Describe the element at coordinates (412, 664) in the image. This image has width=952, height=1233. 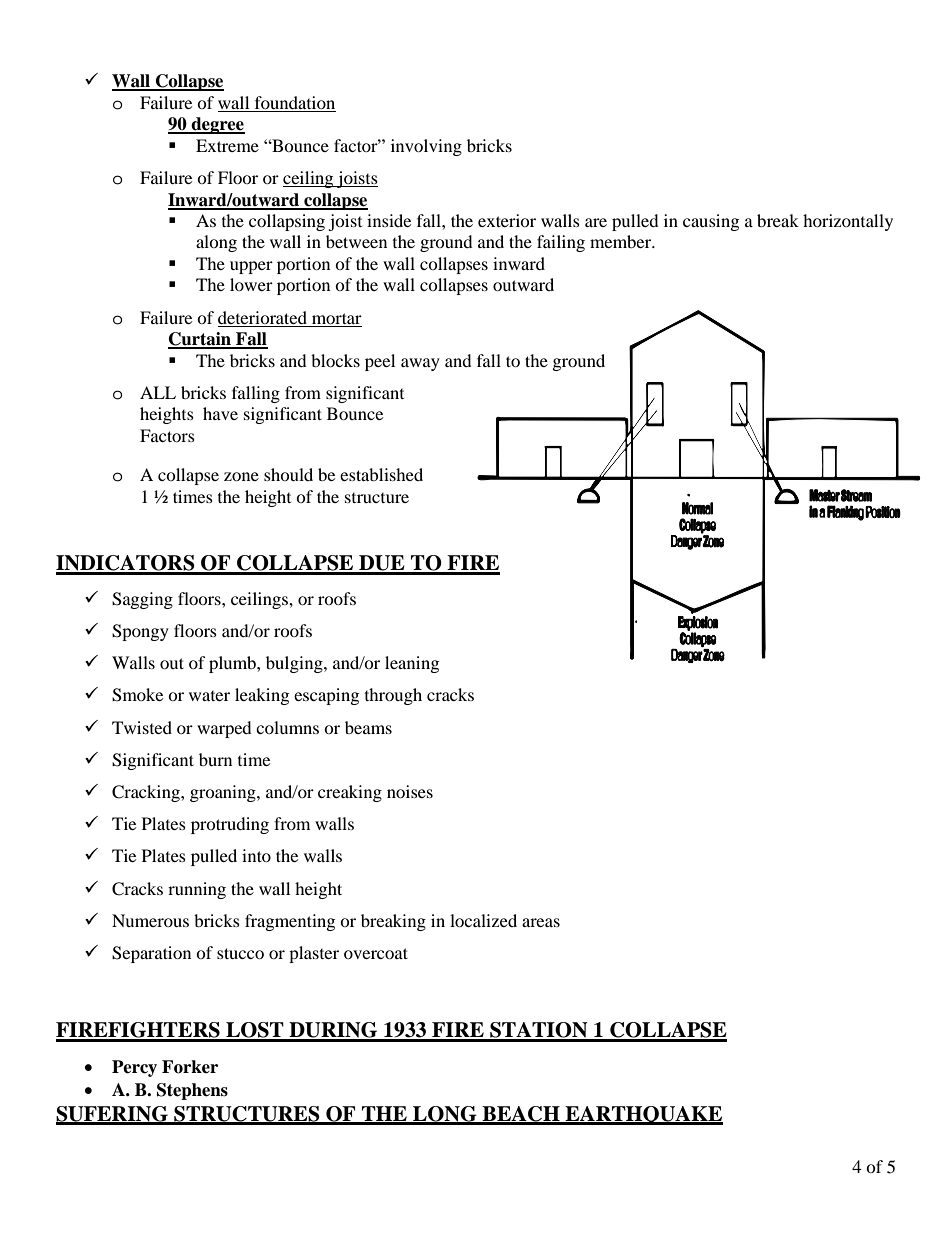
I see `leaning` at that location.
